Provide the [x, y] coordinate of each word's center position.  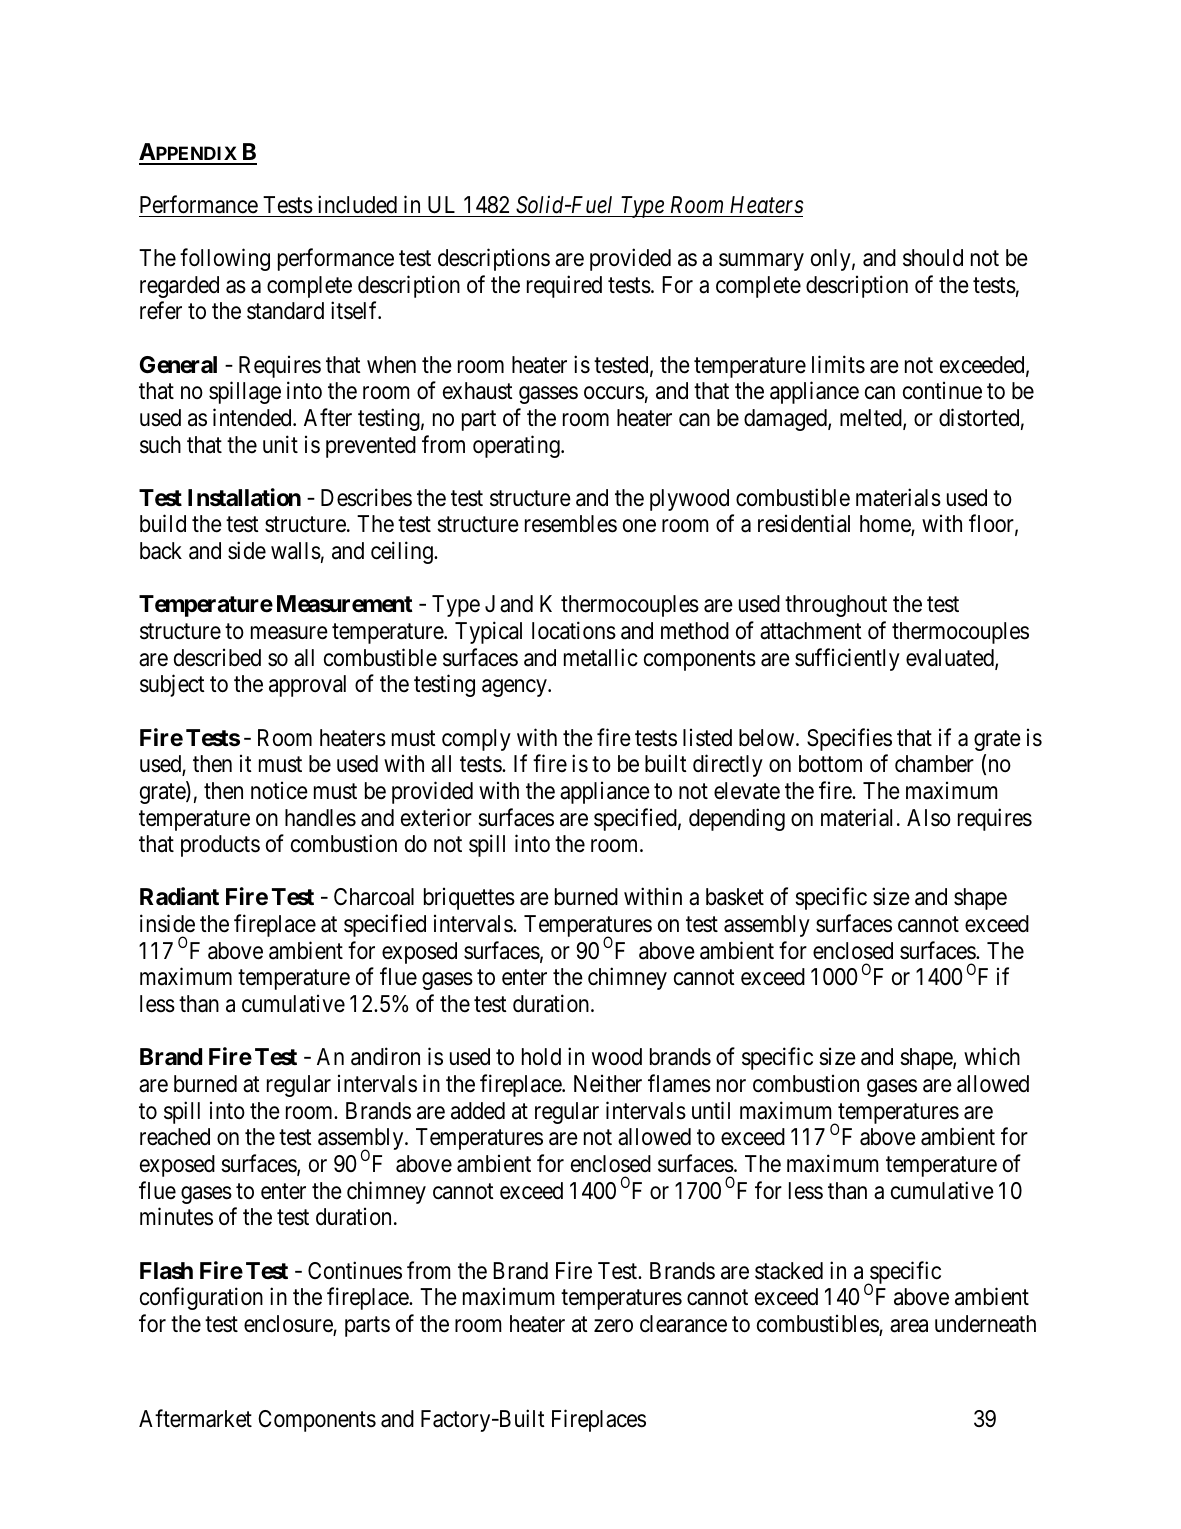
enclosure [289, 1325]
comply [476, 740]
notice [279, 791]
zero [613, 1326]
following [225, 259]
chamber [934, 764]
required [564, 286]
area [909, 1326]
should [933, 258]
